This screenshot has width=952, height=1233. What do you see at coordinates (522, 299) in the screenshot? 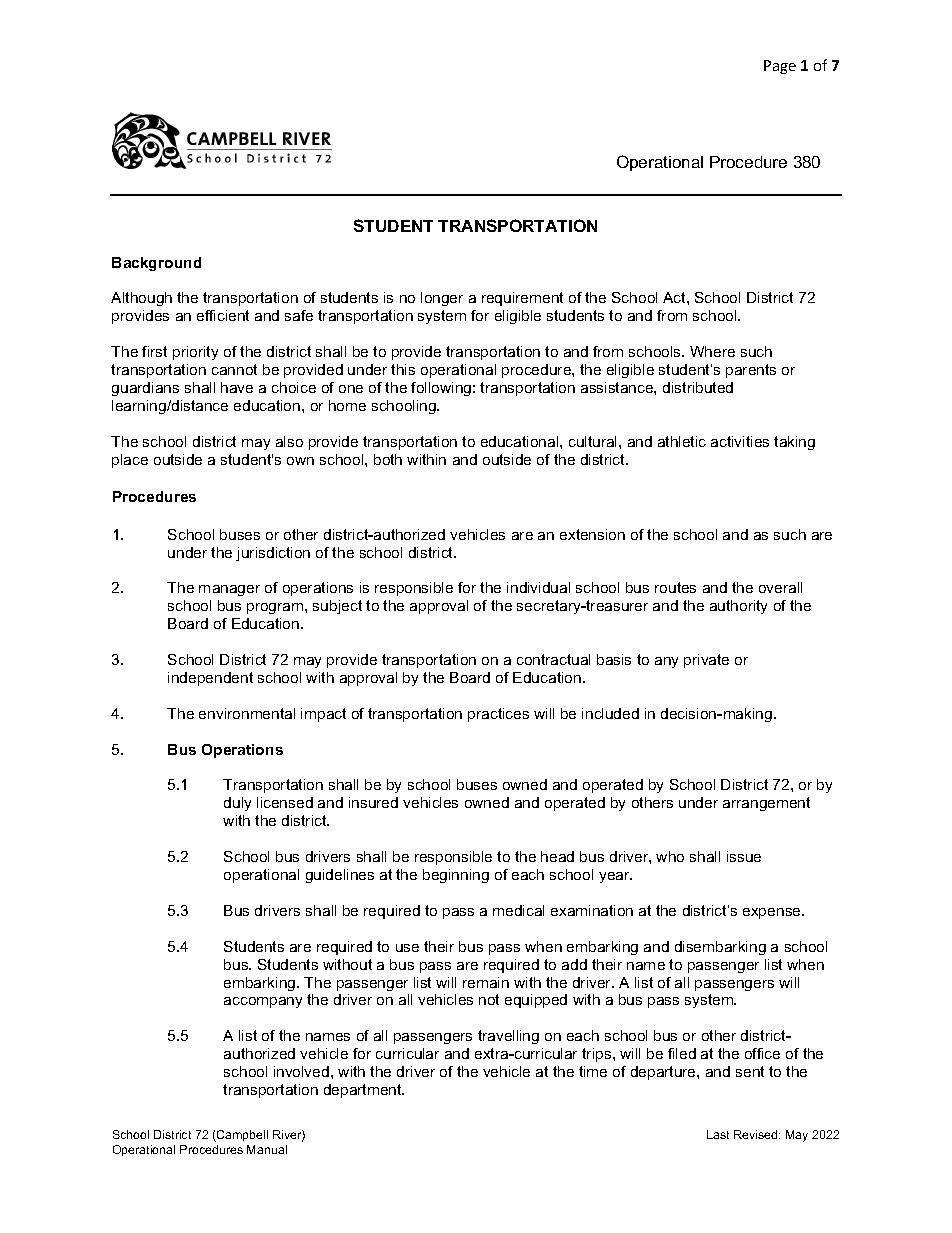
I see `requirement` at bounding box center [522, 299].
